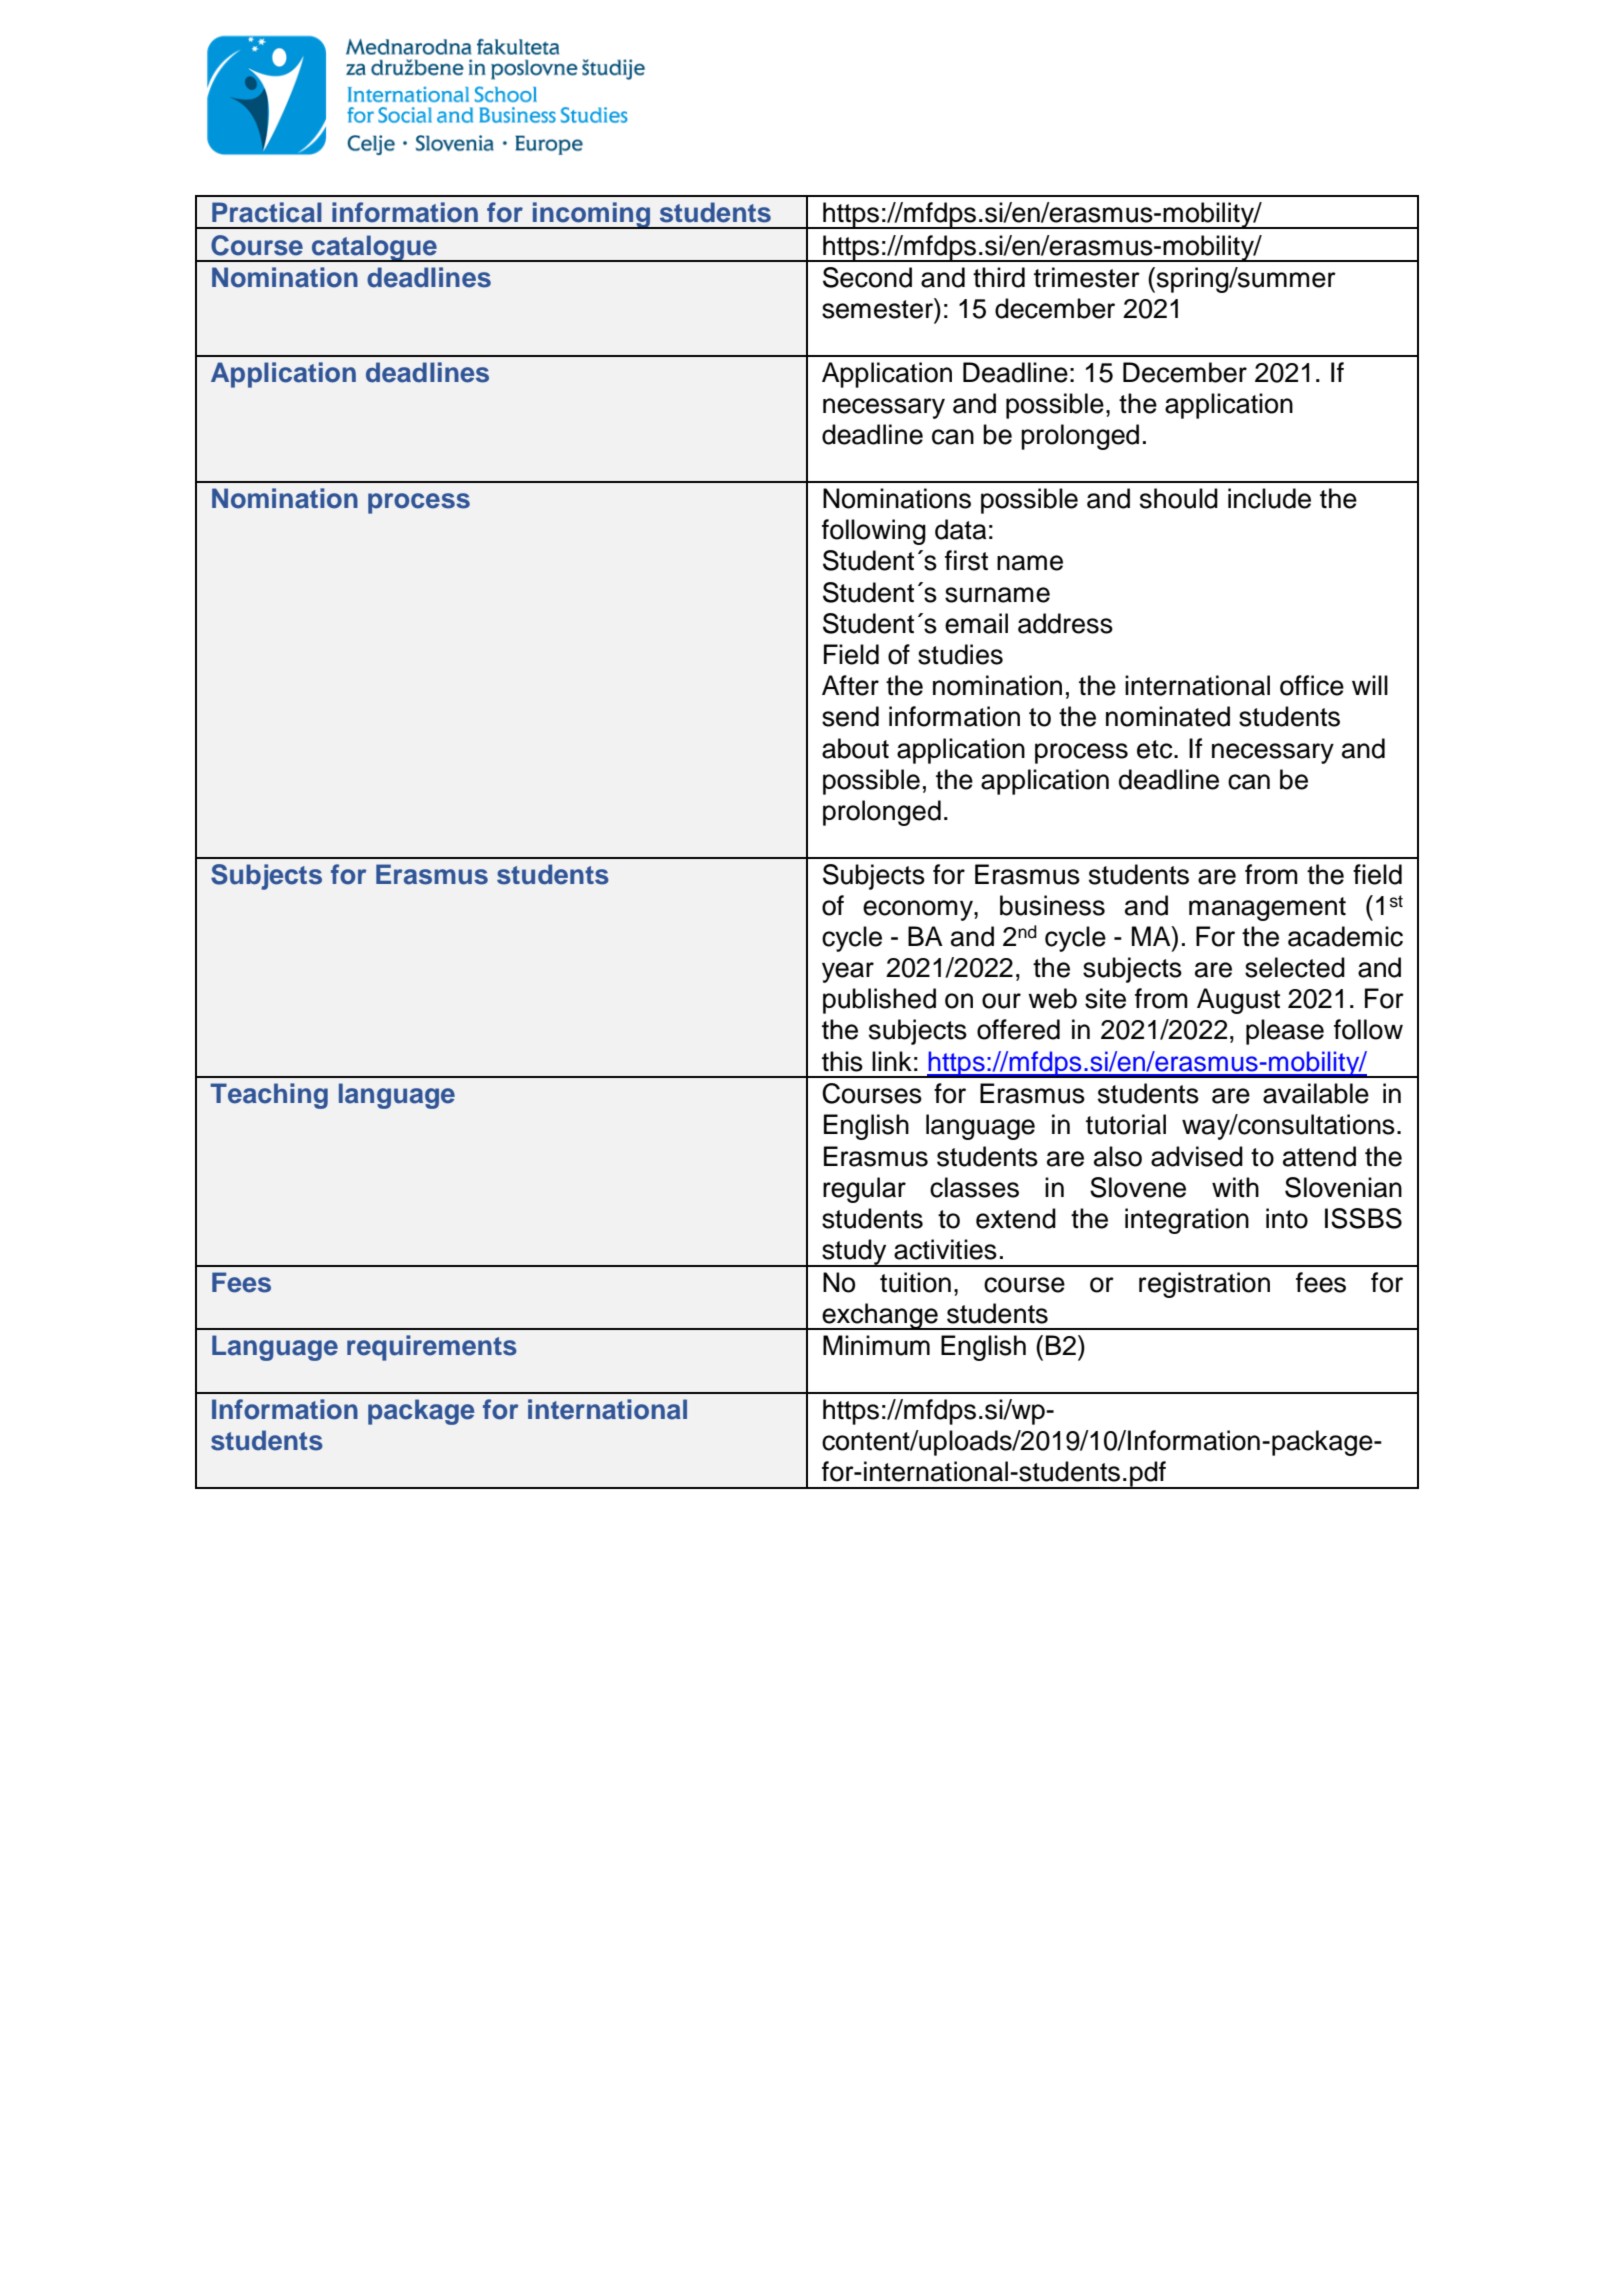 The image size is (1614, 2283). What do you see at coordinates (880, 1316) in the page?
I see `exchange` at bounding box center [880, 1316].
